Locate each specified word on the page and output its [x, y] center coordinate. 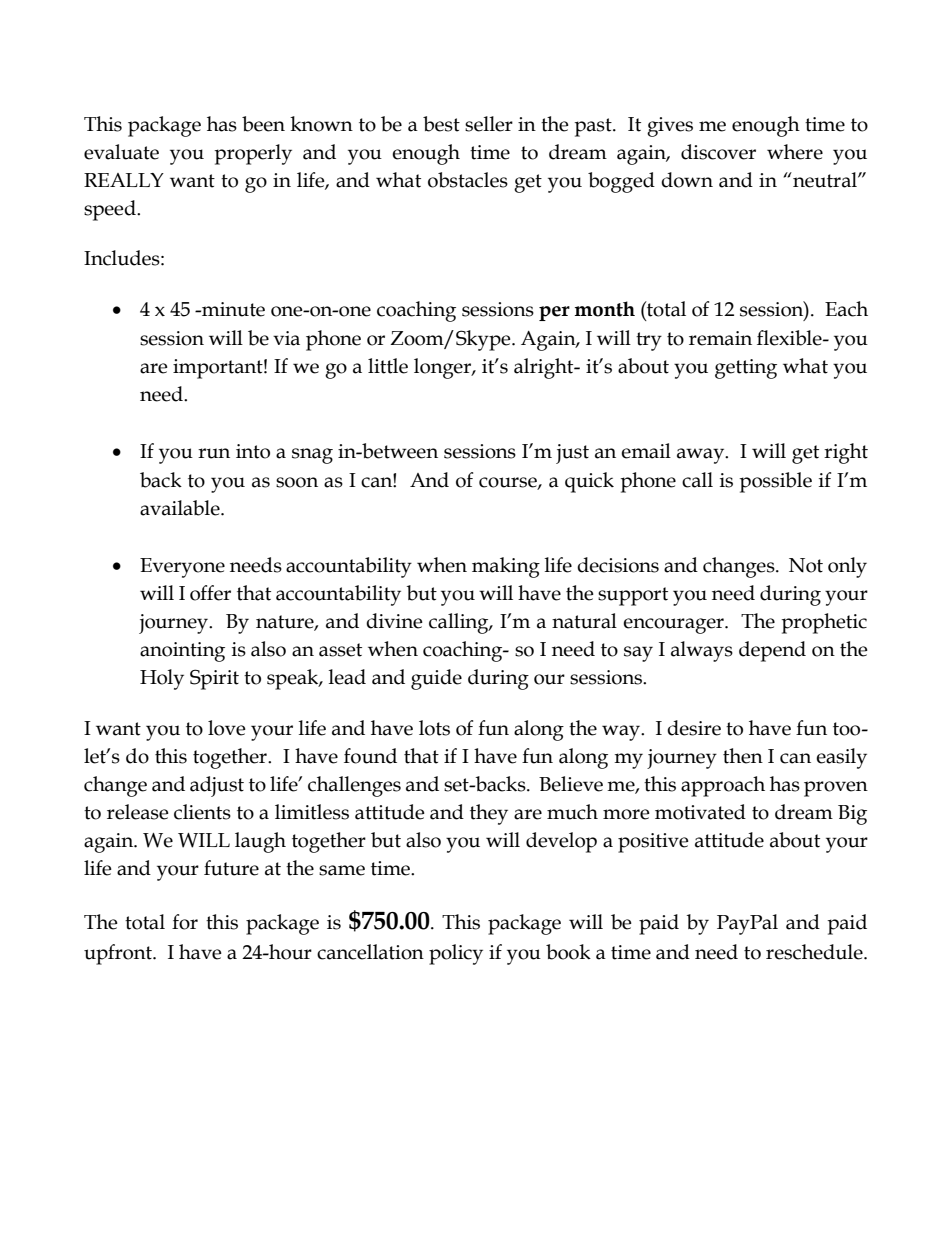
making [506, 567]
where [795, 152]
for [185, 922]
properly [253, 154]
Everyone [182, 568]
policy [456, 954]
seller [489, 124]
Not [806, 565]
